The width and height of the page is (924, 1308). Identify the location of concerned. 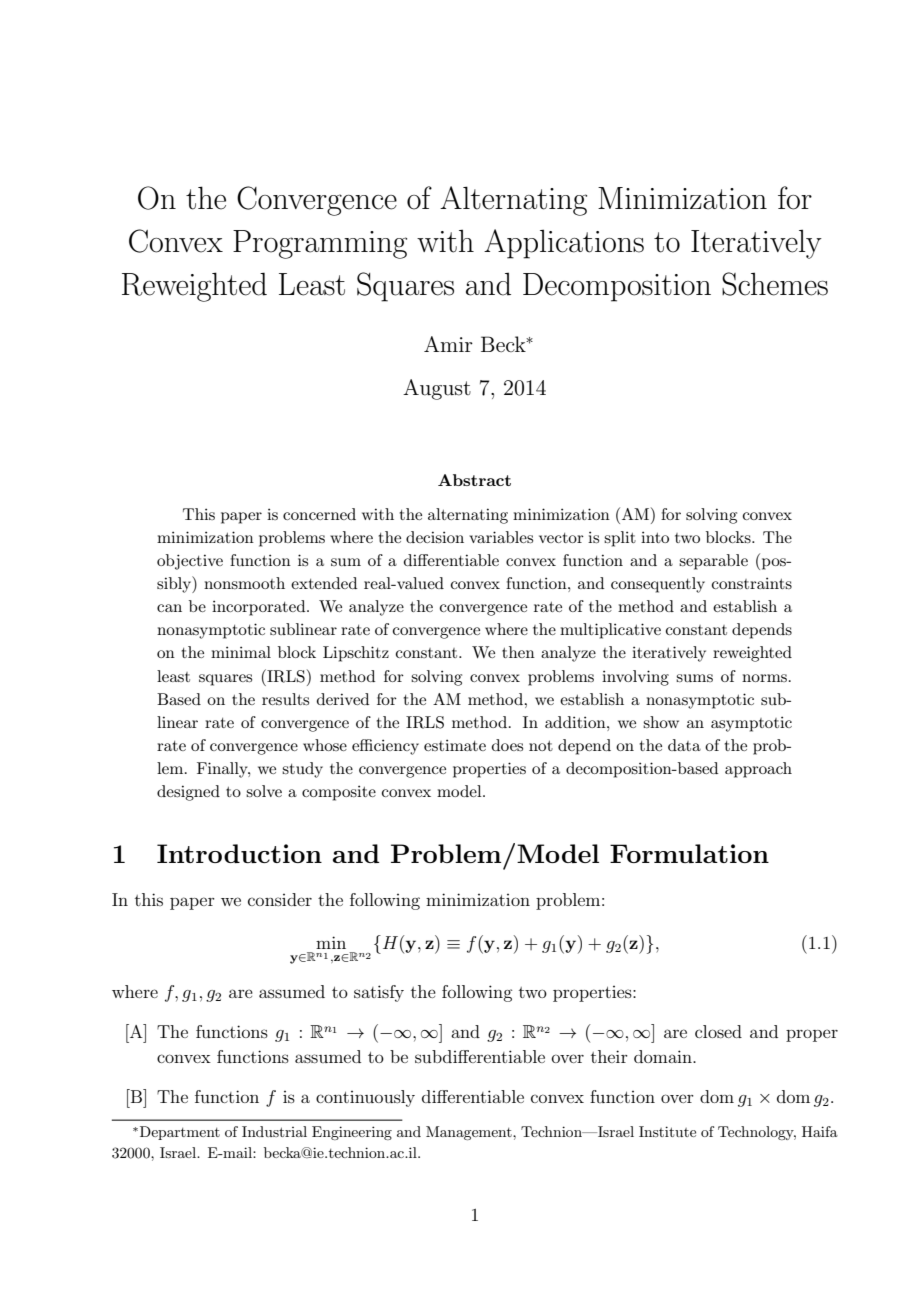
(319, 514).
